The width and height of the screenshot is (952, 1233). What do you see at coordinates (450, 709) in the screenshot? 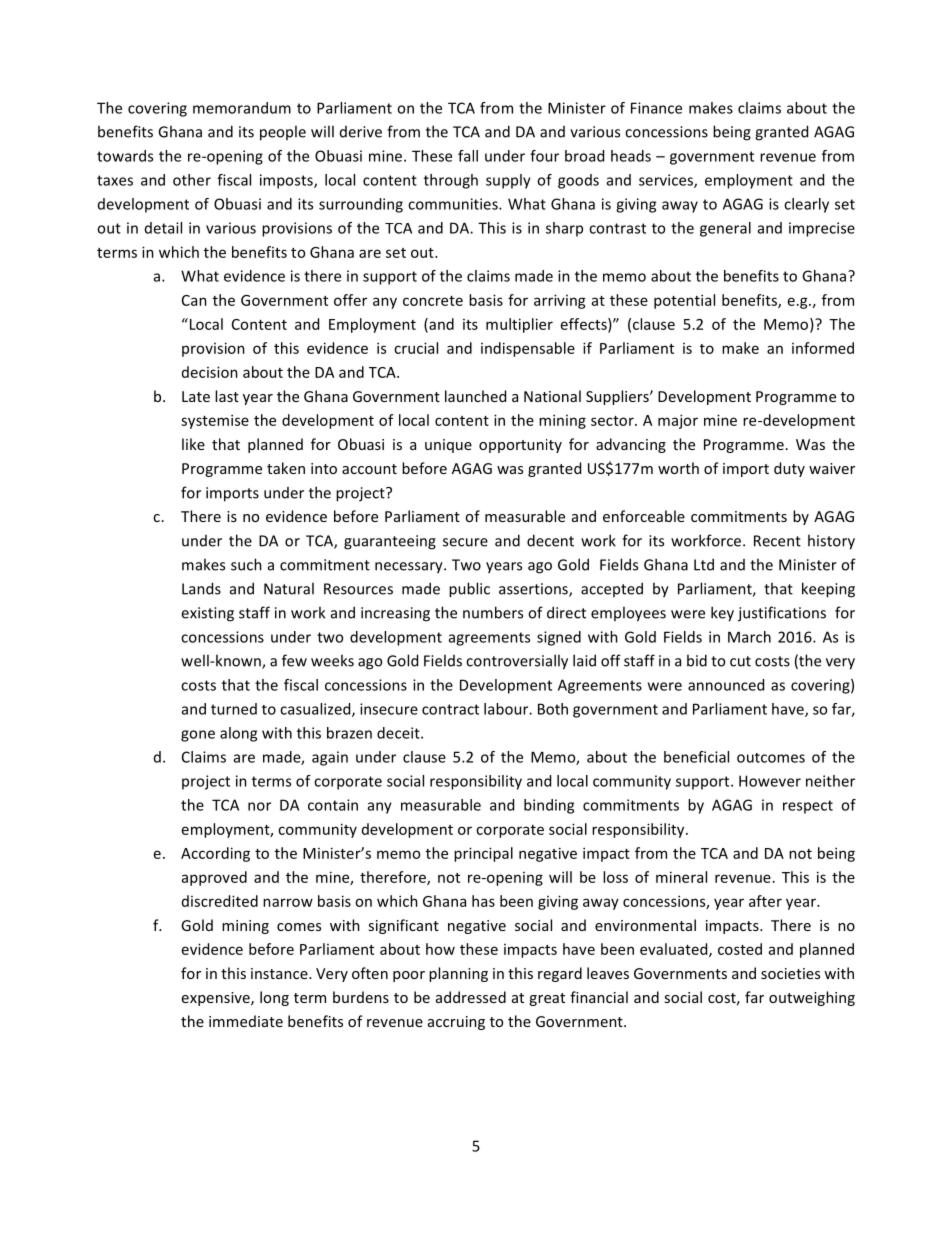
I see `contract` at bounding box center [450, 709].
